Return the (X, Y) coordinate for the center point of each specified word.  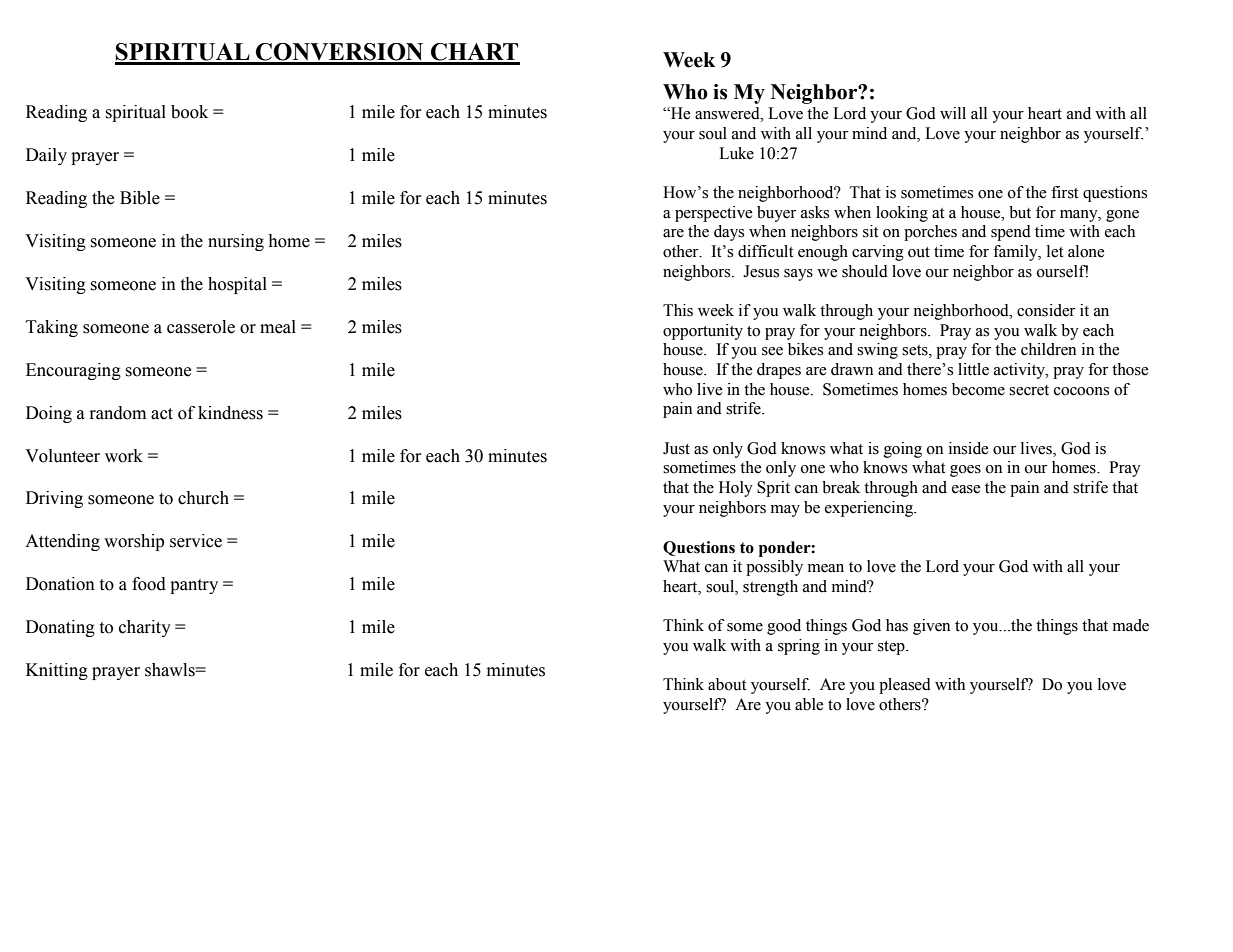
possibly (774, 568)
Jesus (761, 271)
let (1055, 251)
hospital (237, 285)
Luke (736, 153)
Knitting (57, 671)
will (953, 113)
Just (676, 448)
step (892, 648)
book (189, 112)
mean (826, 568)
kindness (230, 413)
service (196, 541)
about (727, 684)
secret (1029, 390)
